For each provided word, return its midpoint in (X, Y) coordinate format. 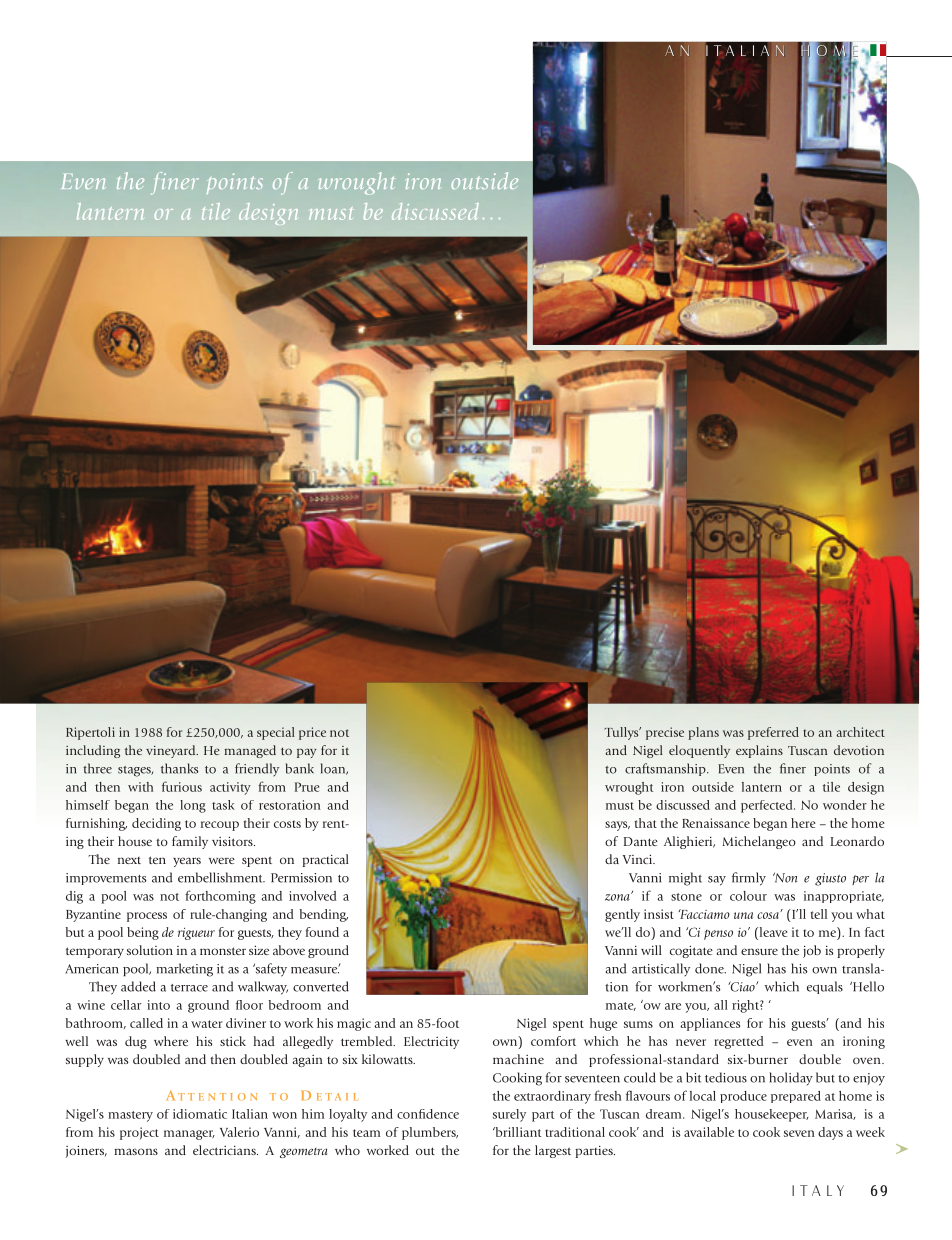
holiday (791, 1078)
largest (553, 1151)
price (312, 733)
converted (321, 986)
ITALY (818, 1190)
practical (325, 860)
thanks (179, 768)
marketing (184, 970)
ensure (759, 951)
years (187, 862)
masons (136, 1151)
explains (759, 751)
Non (785, 877)
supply (85, 1060)
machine (518, 1059)
